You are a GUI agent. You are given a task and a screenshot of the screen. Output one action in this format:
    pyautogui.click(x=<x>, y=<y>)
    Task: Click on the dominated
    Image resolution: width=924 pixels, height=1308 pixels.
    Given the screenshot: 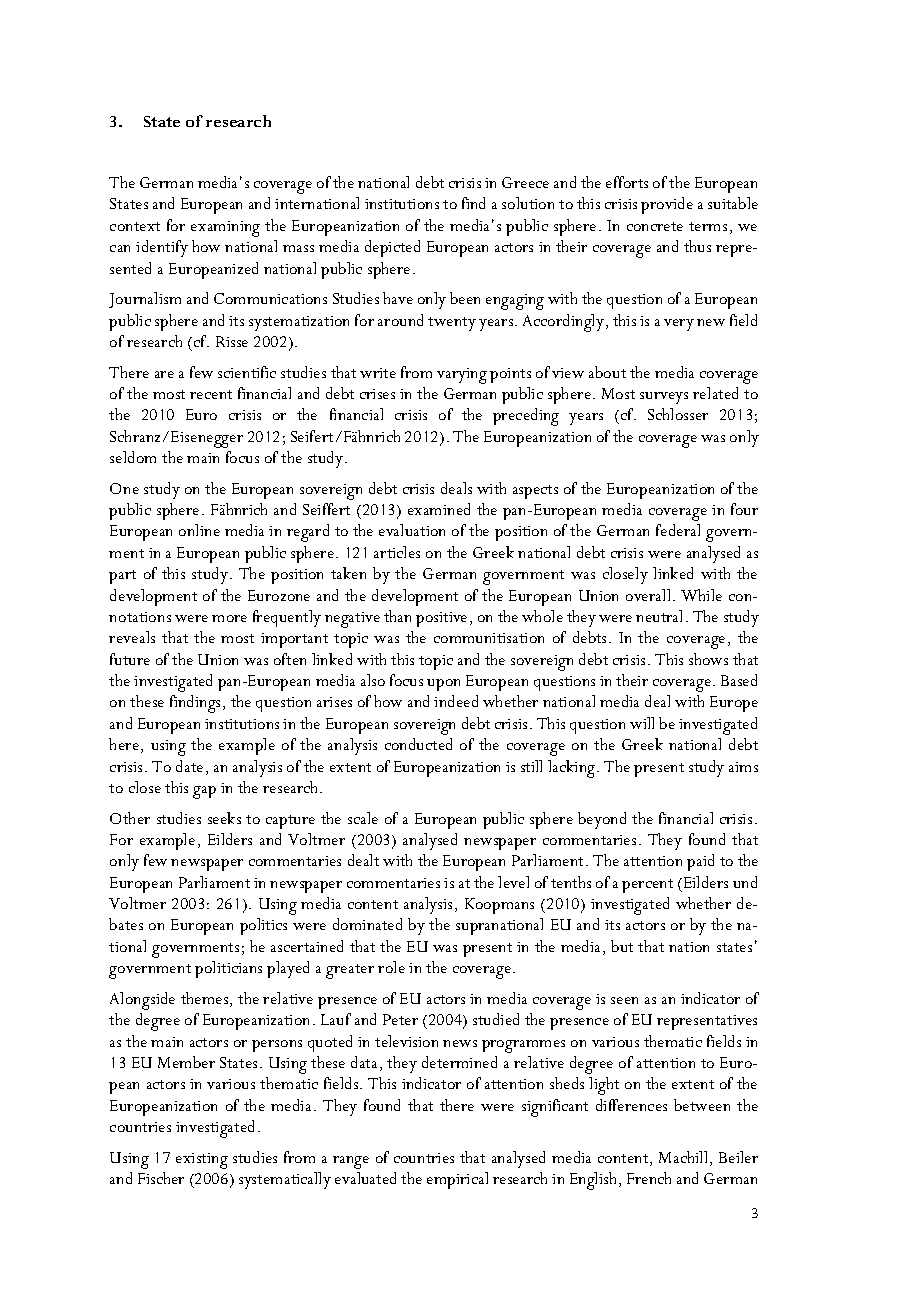 What is the action you would take?
    pyautogui.click(x=367, y=924)
